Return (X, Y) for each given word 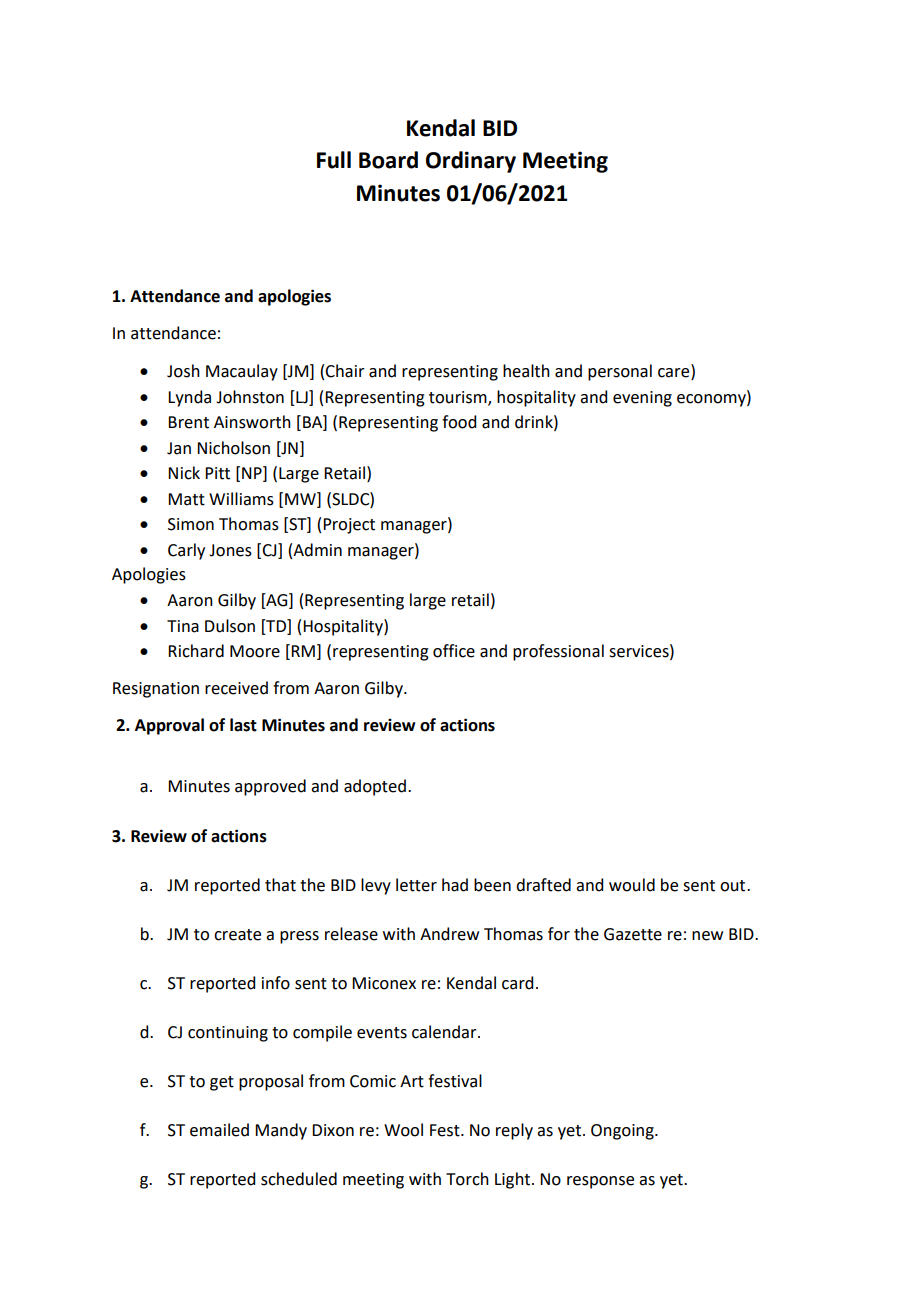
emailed (219, 1130)
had (455, 885)
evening (642, 399)
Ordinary (471, 162)
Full (334, 160)
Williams (241, 499)
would (632, 885)
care (675, 374)
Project (349, 526)
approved (270, 787)
